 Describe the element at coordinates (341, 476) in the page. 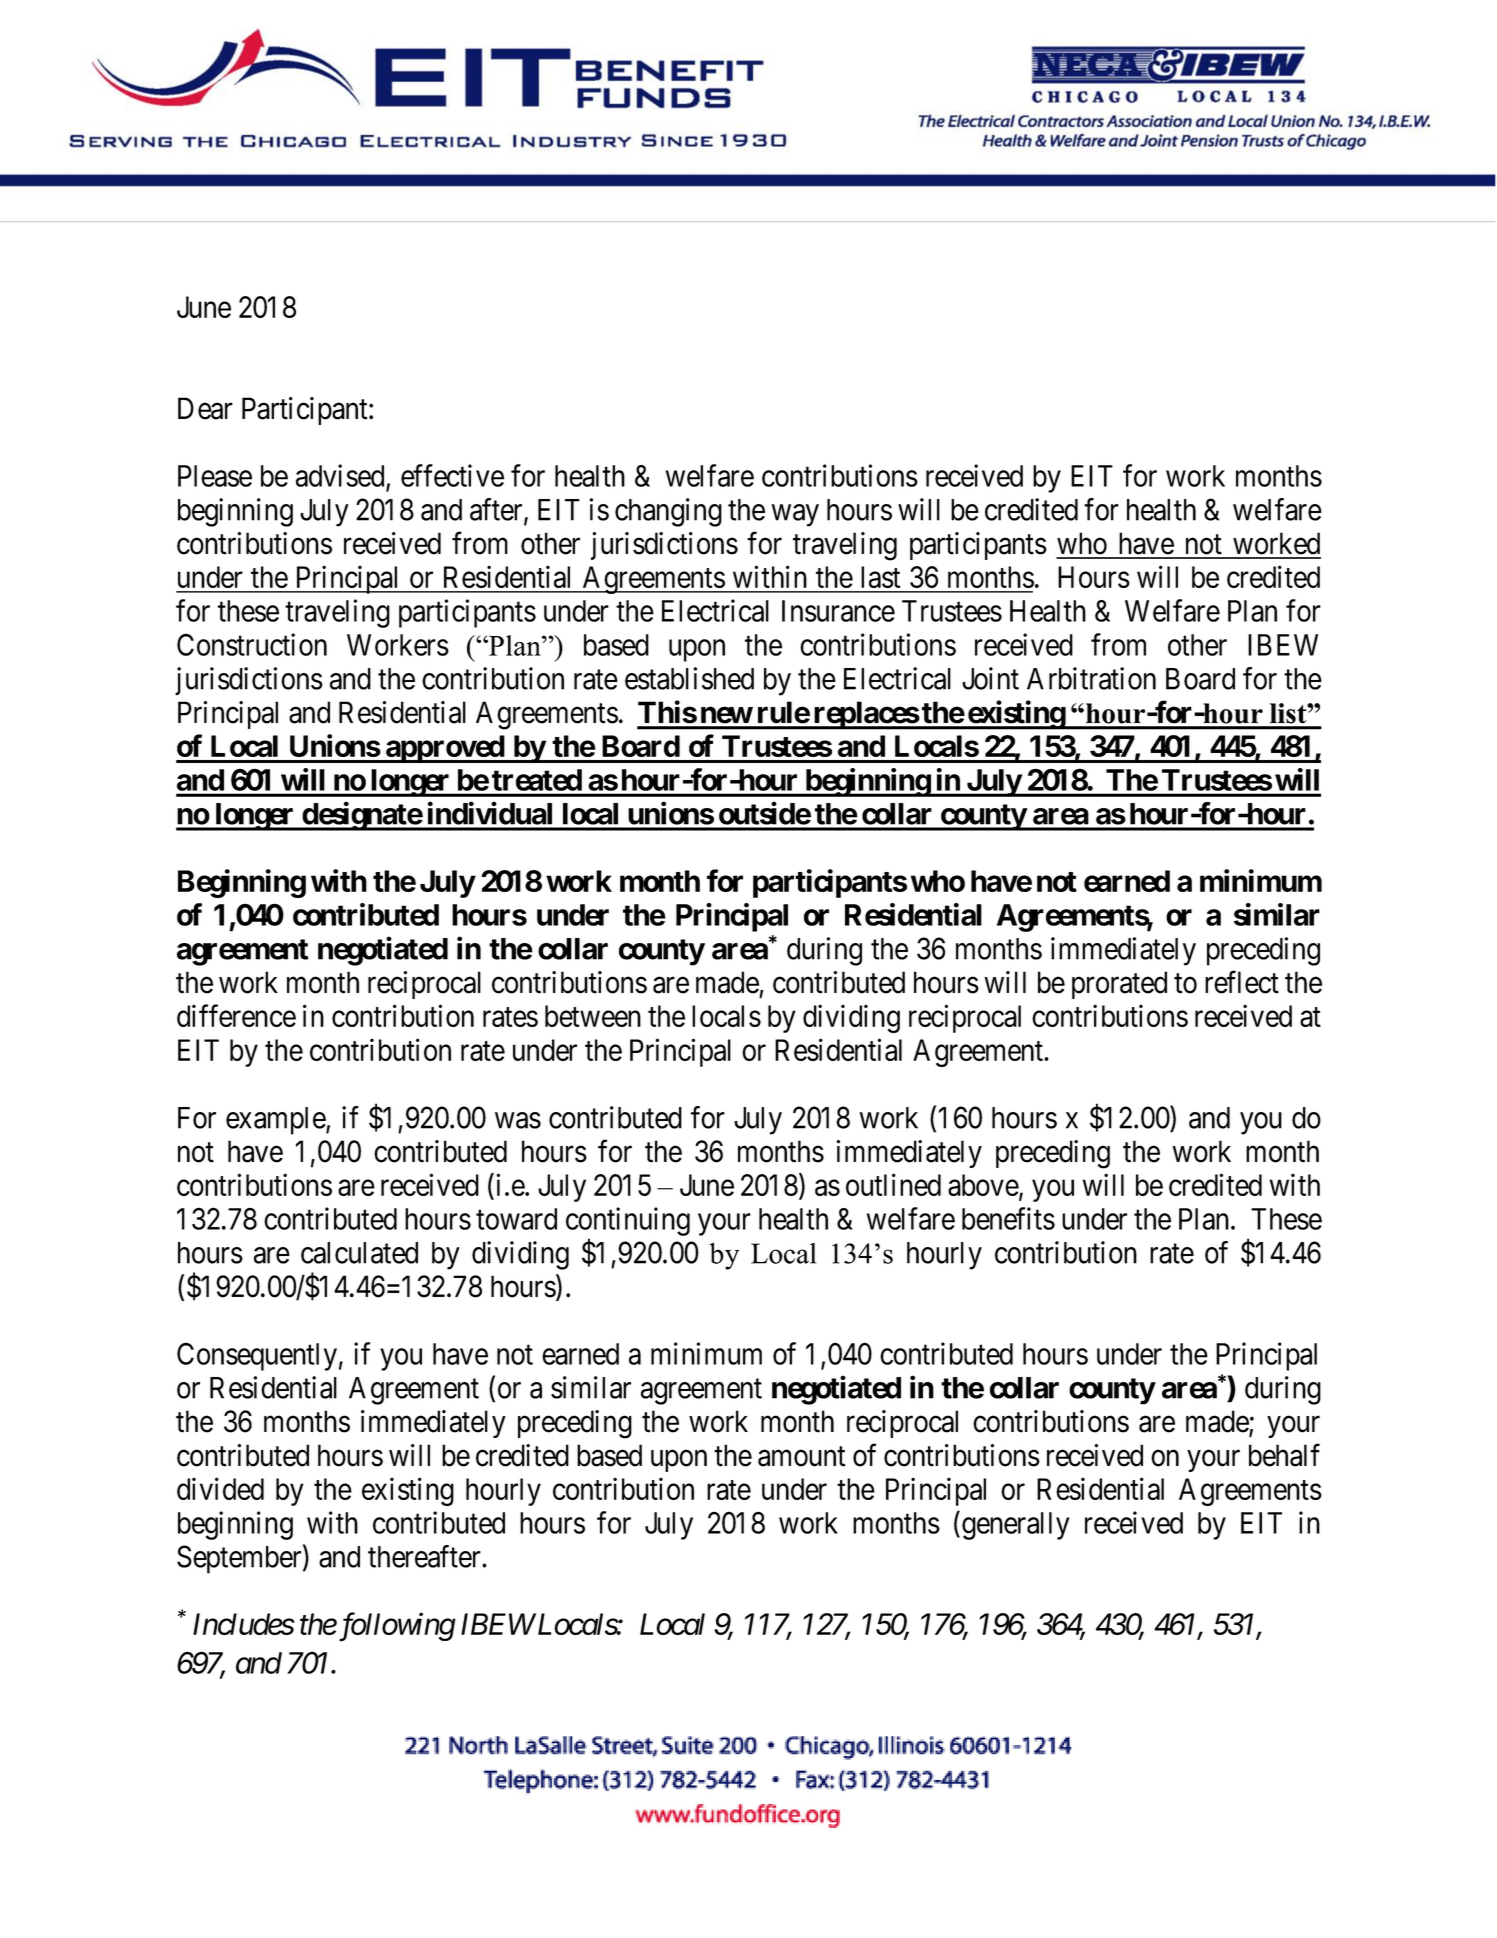

I see `advised` at that location.
